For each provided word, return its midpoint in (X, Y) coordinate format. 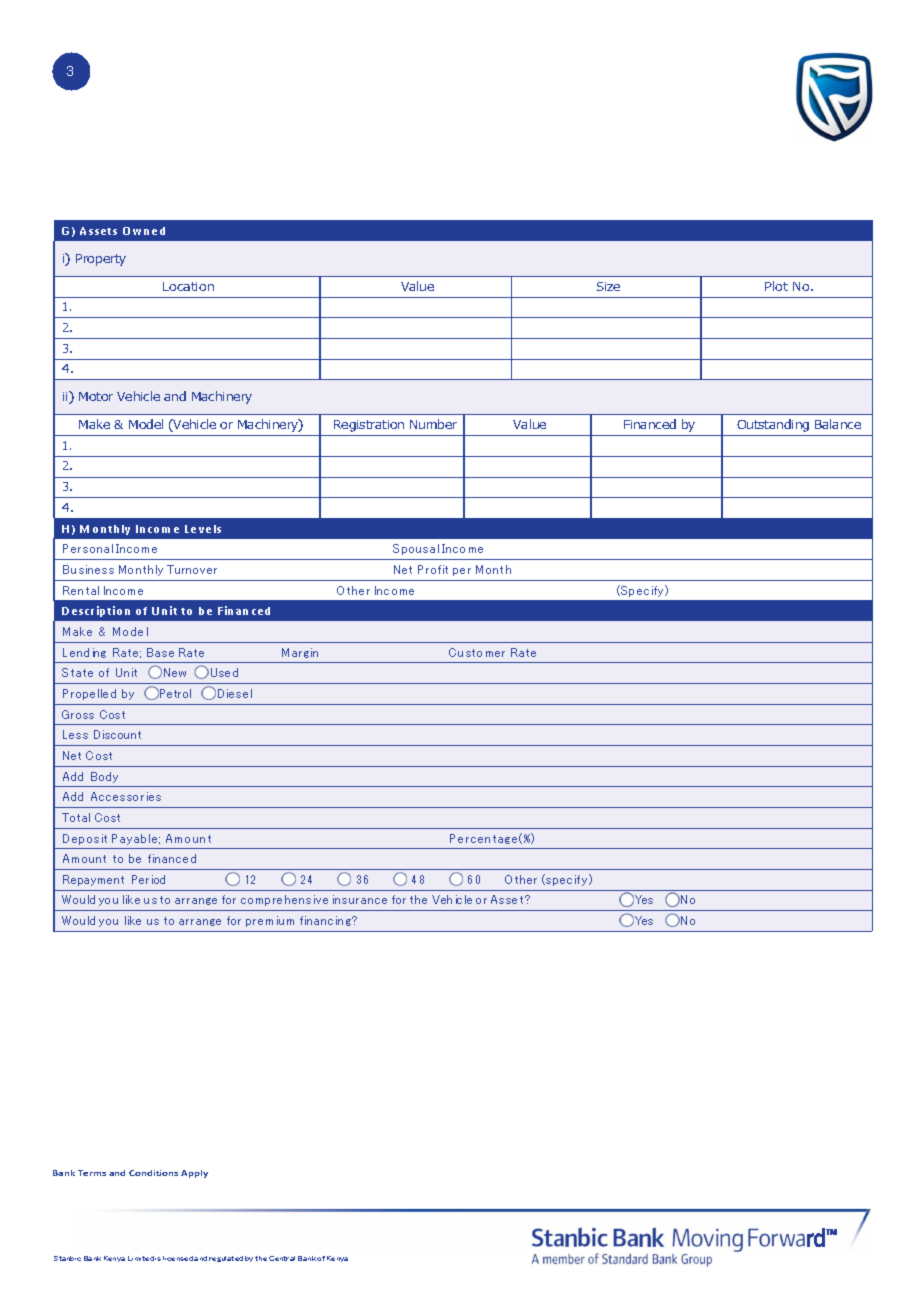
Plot (776, 286)
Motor (96, 396)
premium (270, 921)
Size (608, 286)
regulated (226, 1259)
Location (188, 286)
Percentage (486, 838)
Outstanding (773, 425)
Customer (477, 652)
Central (282, 1258)
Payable (136, 839)
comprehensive (284, 900)
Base (160, 652)
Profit (433, 569)
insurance (360, 899)
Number (433, 424)
